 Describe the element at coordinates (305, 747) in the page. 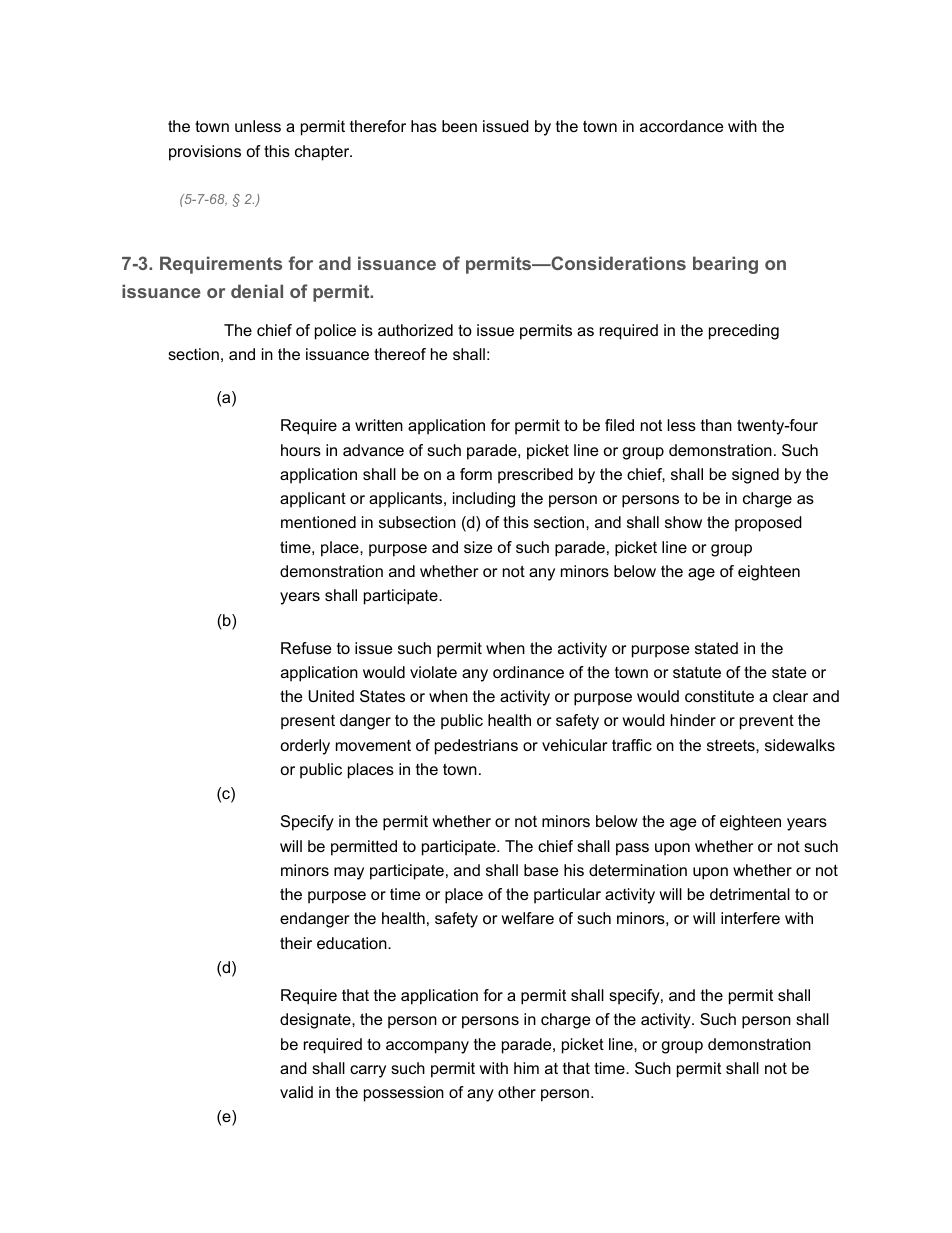

I see `orderly` at that location.
